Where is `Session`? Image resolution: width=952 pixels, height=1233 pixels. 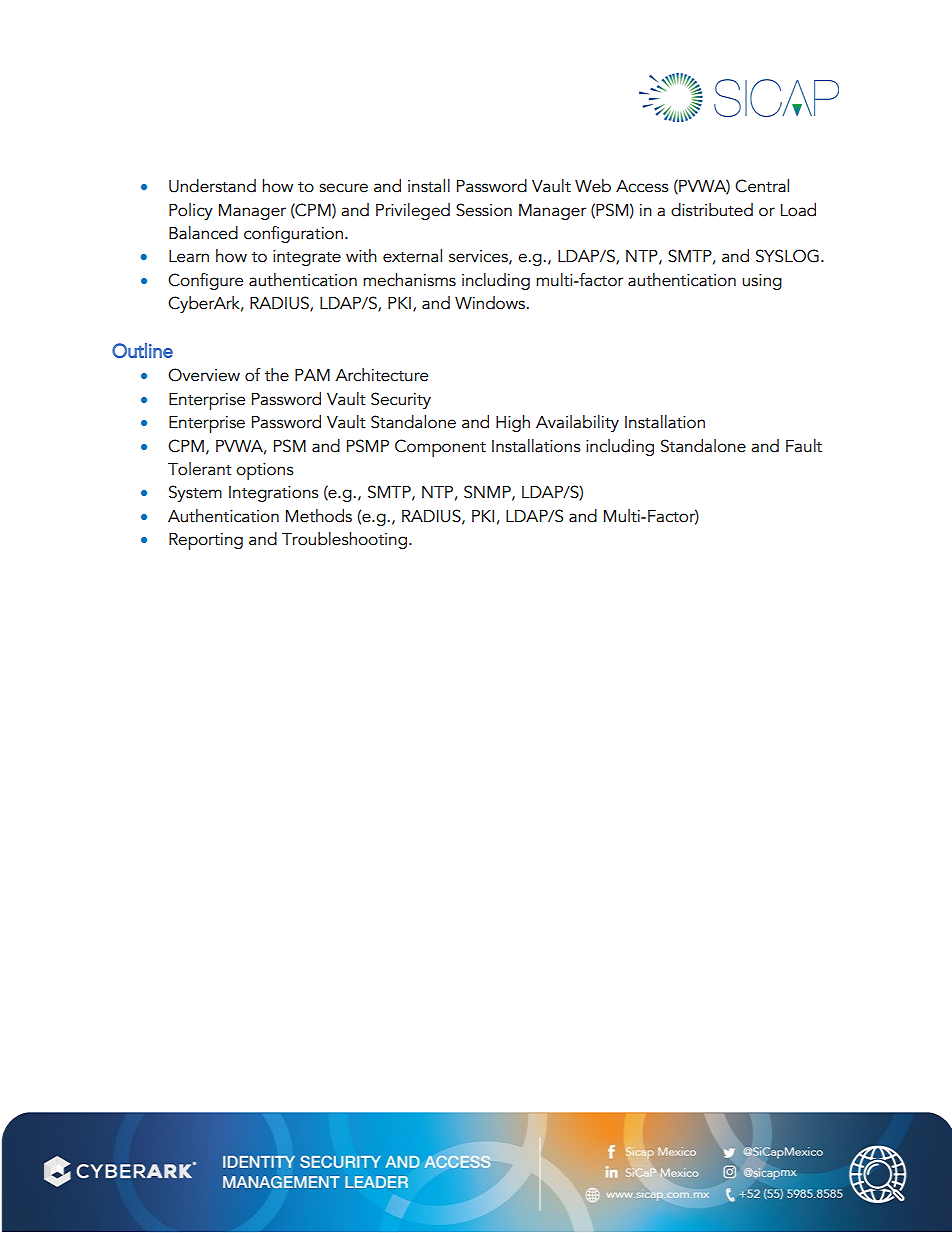 Session is located at coordinates (484, 210).
